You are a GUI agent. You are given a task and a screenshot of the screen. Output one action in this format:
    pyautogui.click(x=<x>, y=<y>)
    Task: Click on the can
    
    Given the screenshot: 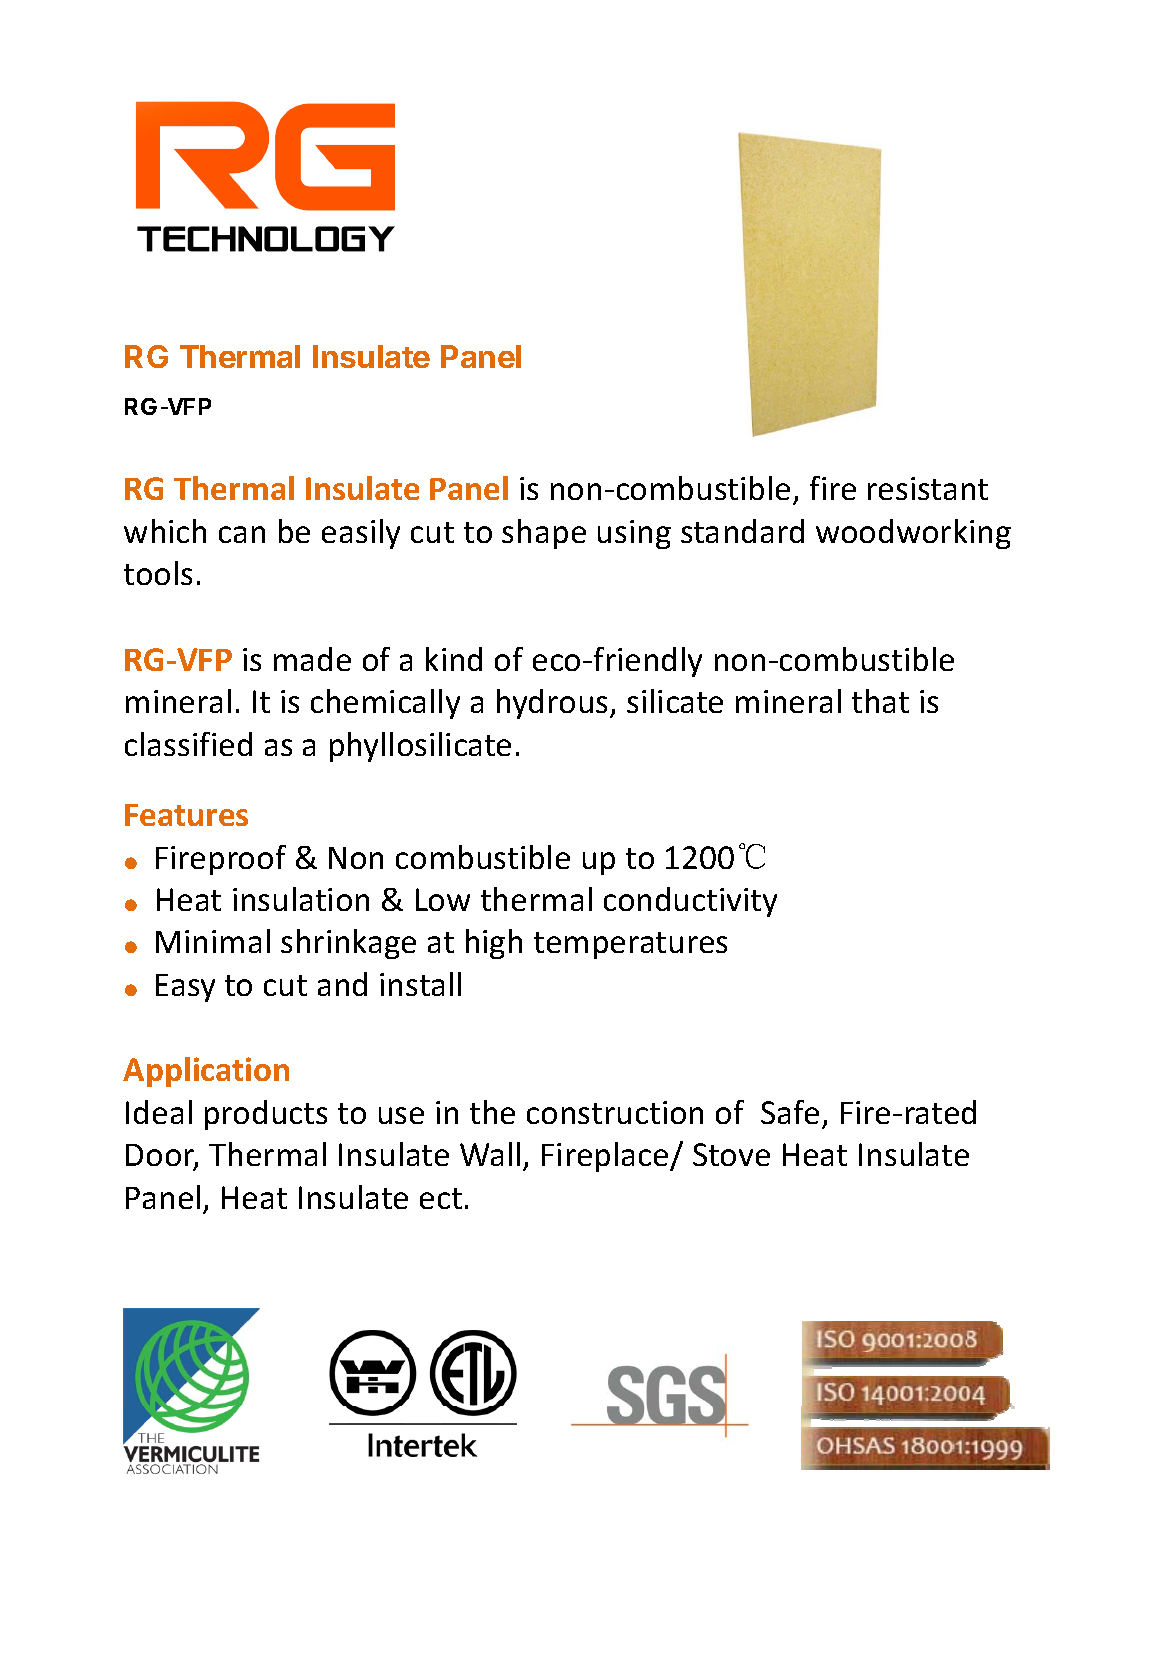 What is the action you would take?
    pyautogui.click(x=242, y=534)
